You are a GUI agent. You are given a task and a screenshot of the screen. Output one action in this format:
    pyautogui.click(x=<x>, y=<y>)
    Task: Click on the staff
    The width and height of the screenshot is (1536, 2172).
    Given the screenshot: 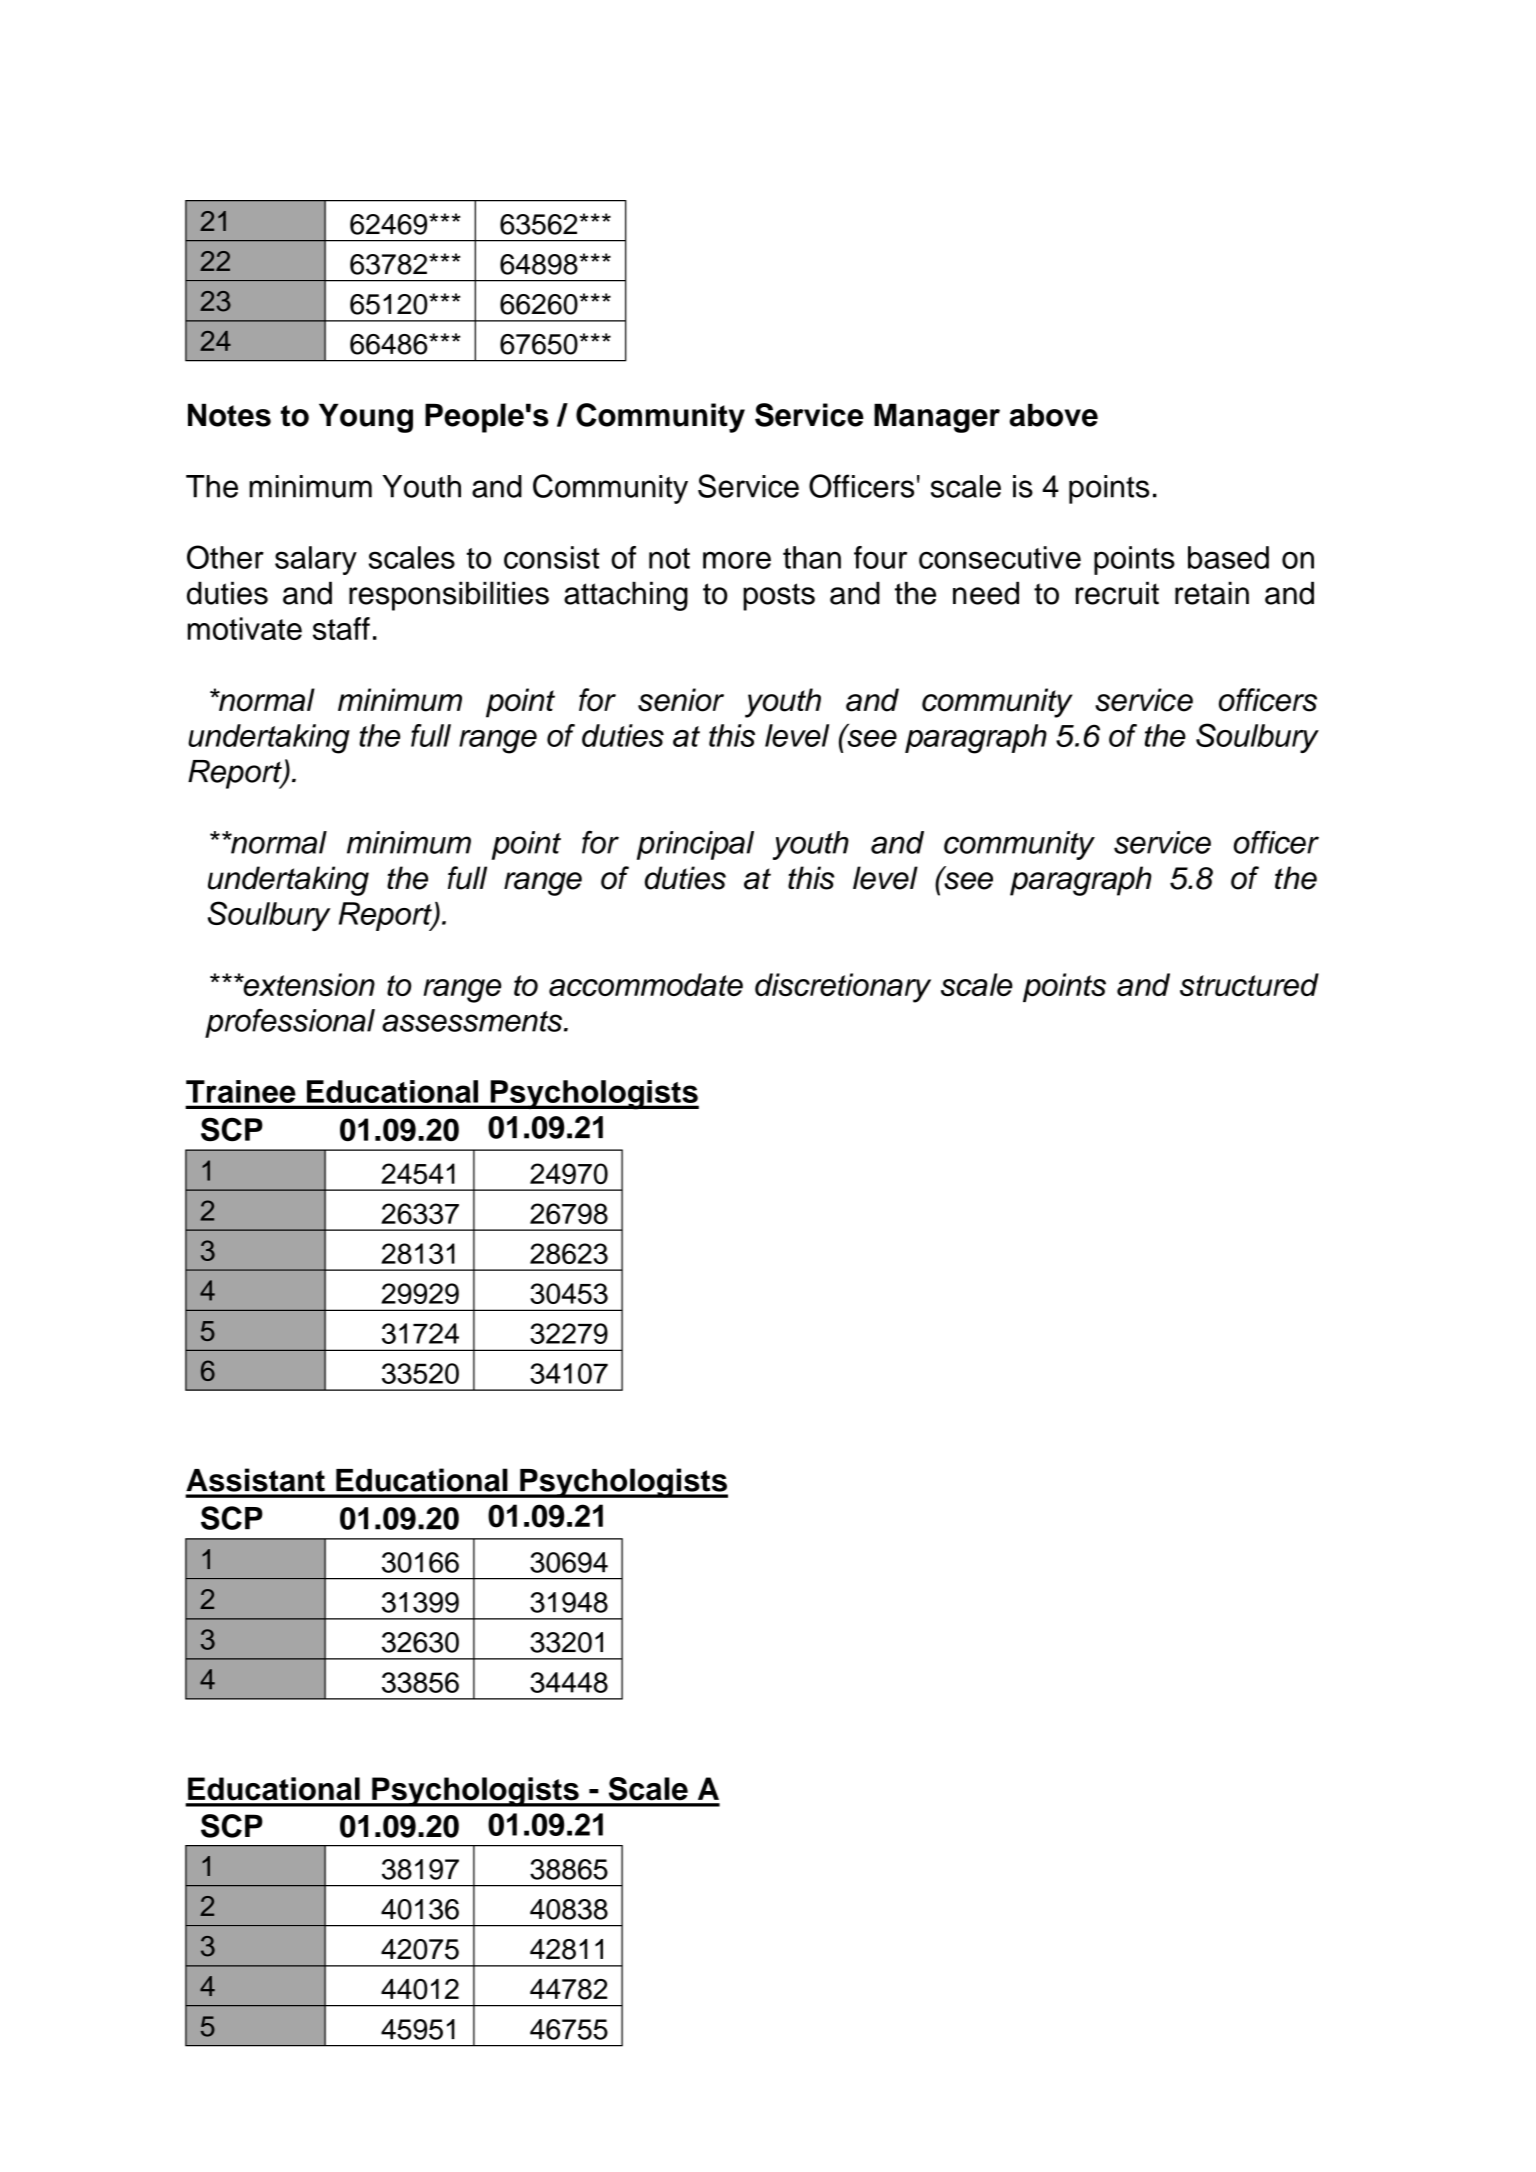 What is the action you would take?
    pyautogui.click(x=341, y=628)
